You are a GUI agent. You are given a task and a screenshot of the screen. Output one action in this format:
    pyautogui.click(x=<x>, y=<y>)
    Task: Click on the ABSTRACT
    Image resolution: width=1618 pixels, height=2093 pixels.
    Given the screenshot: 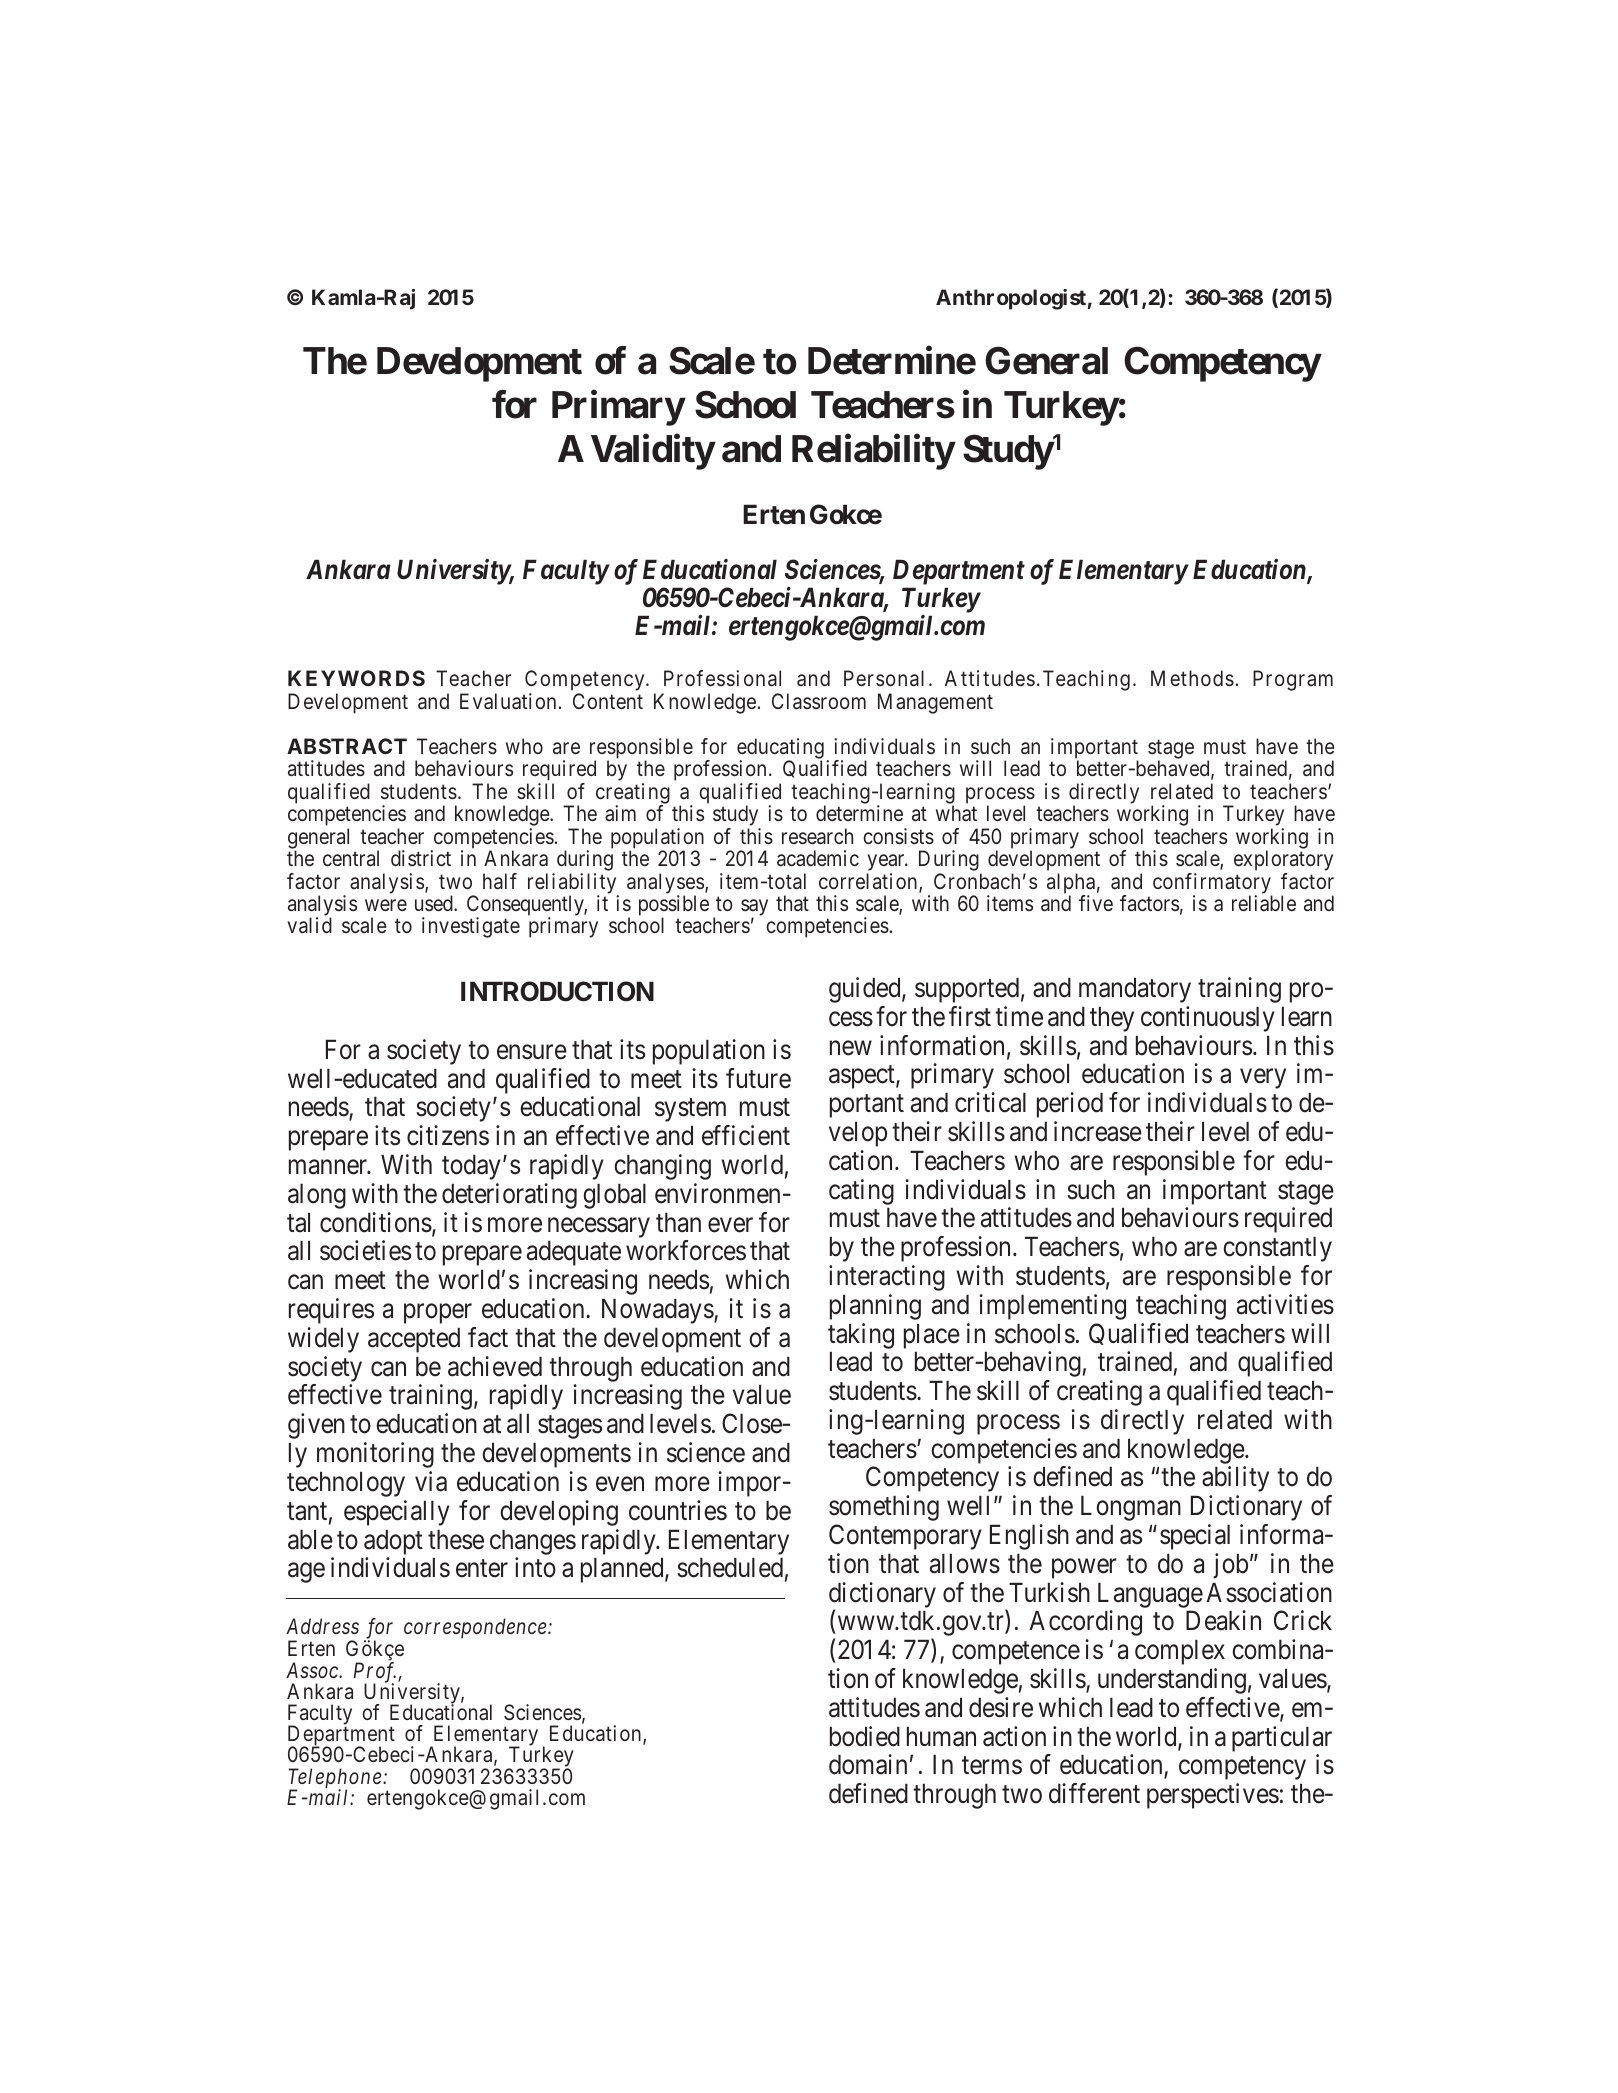 What is the action you would take?
    pyautogui.click(x=347, y=746)
